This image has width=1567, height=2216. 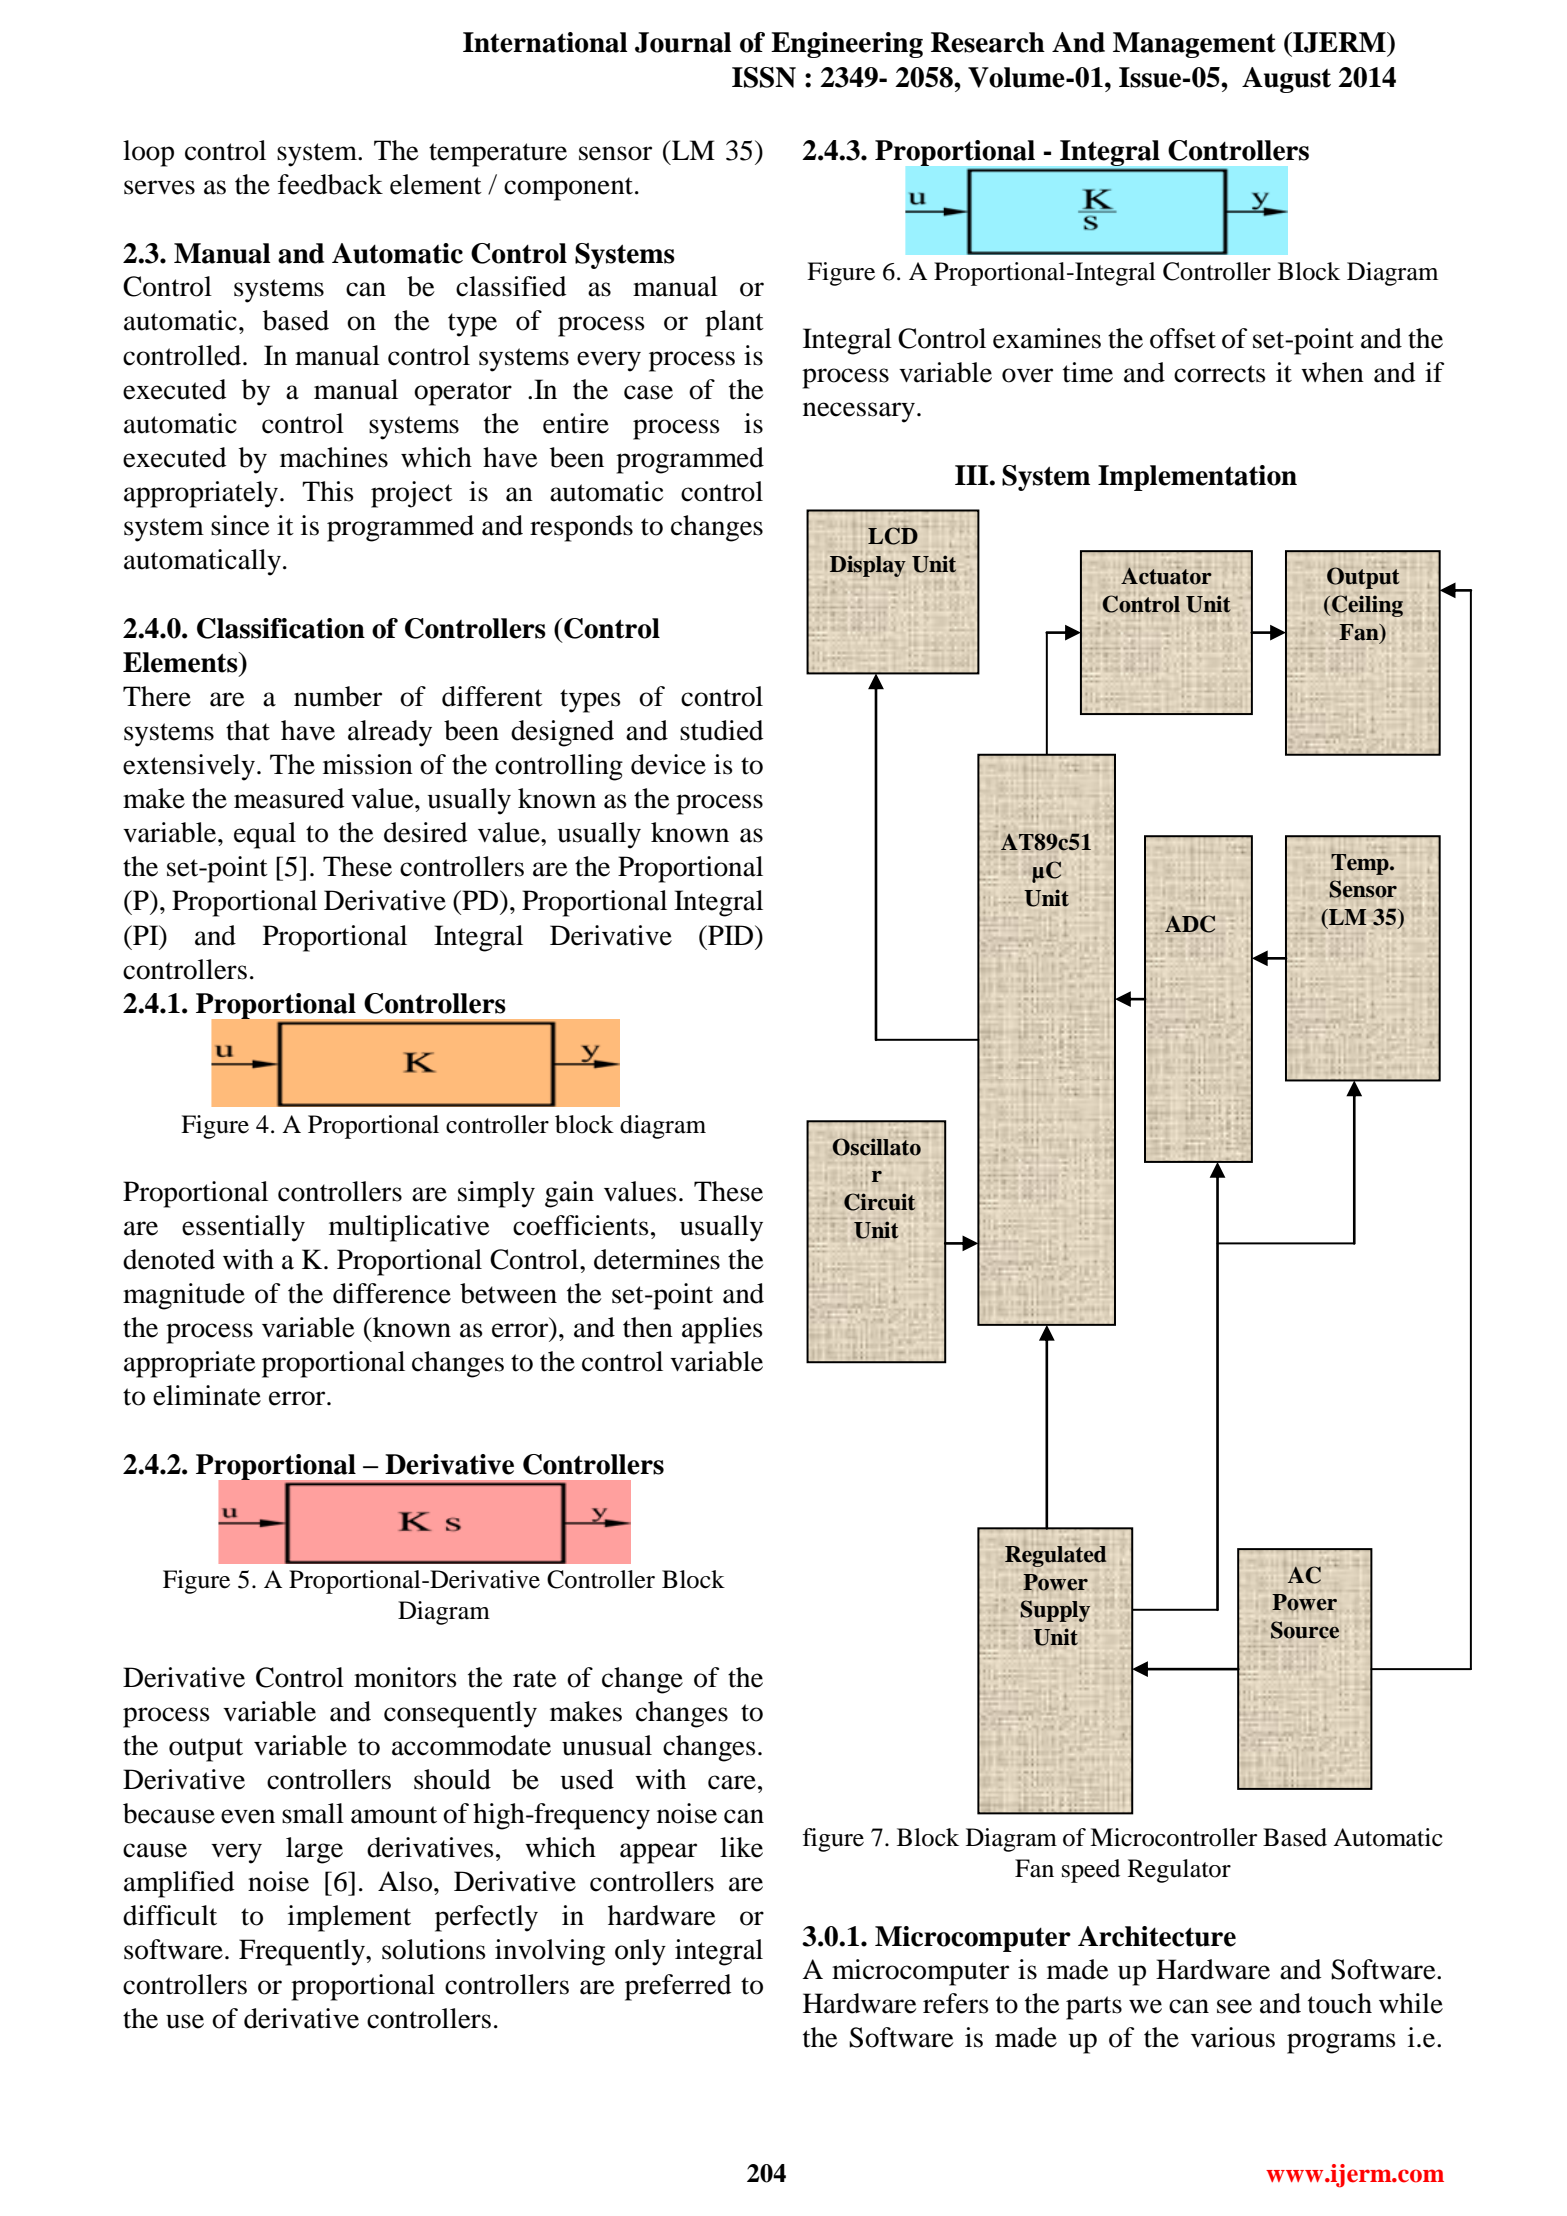 What do you see at coordinates (330, 184) in the image?
I see `feedback` at bounding box center [330, 184].
